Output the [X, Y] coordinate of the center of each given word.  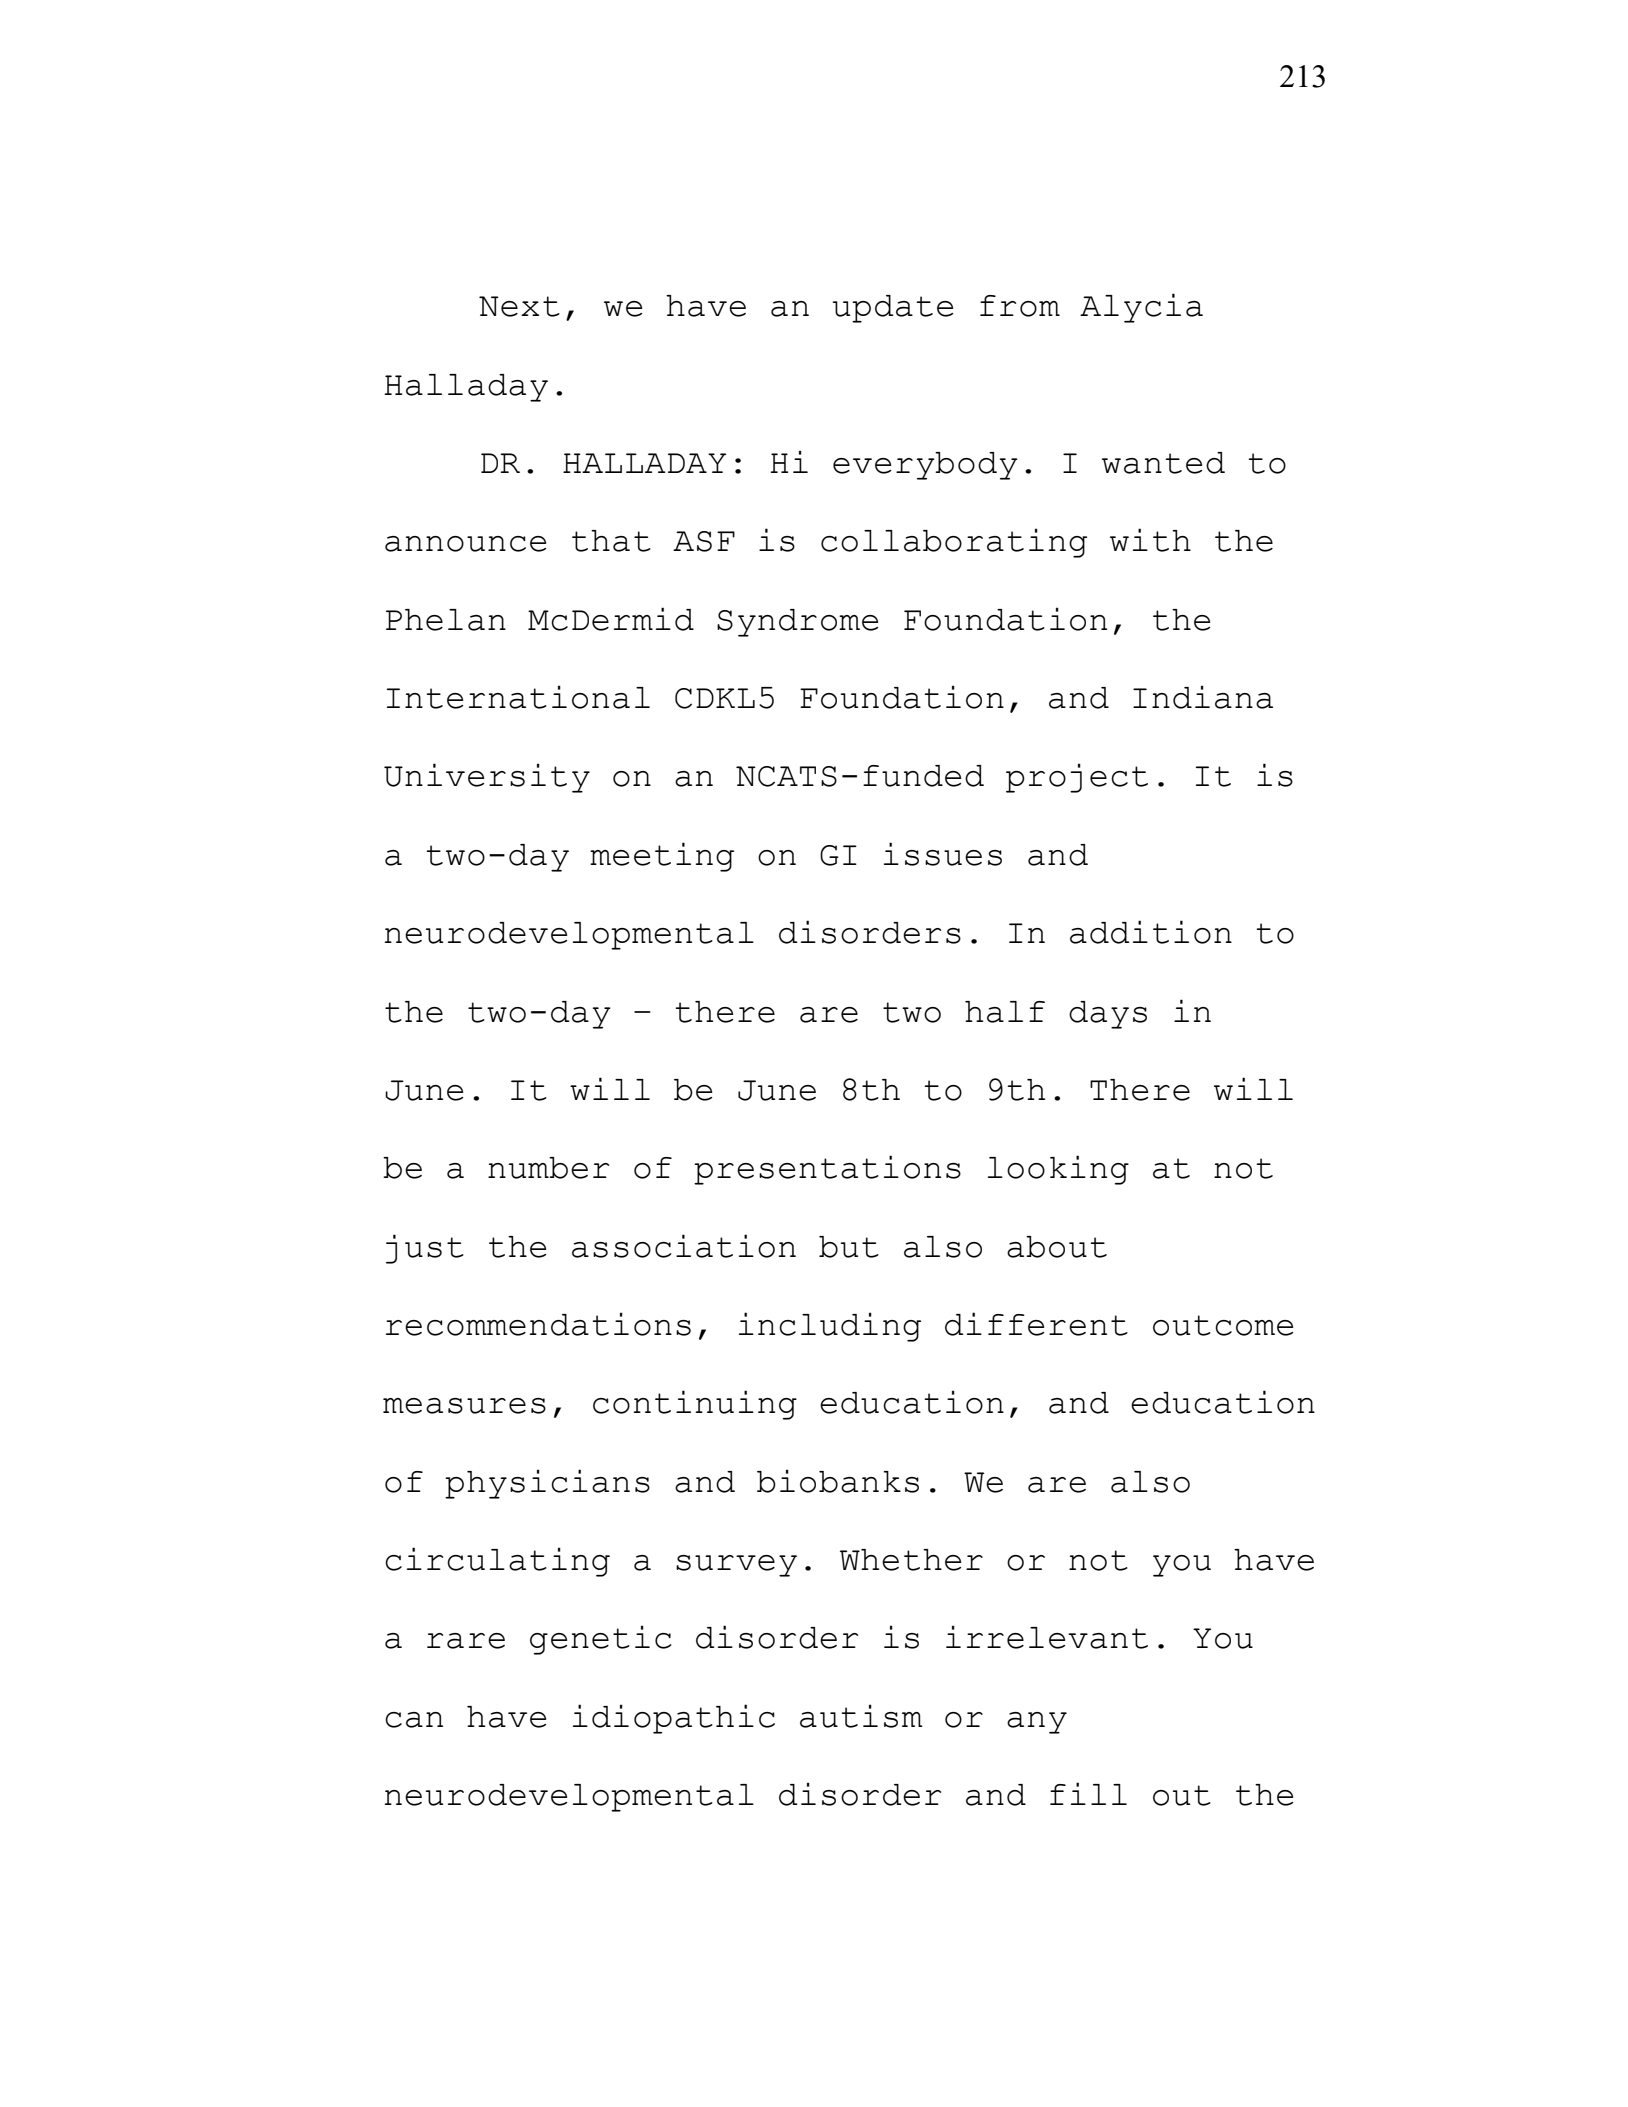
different [1036, 1324]
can [414, 1720]
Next [519, 306]
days [1108, 1015]
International [518, 697]
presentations [827, 1170]
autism [861, 1716]
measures [464, 1406]
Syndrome [797, 623]
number [548, 1168]
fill [1088, 1793]
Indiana [1203, 697]
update [893, 309]
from [1020, 306]
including [830, 1327]
